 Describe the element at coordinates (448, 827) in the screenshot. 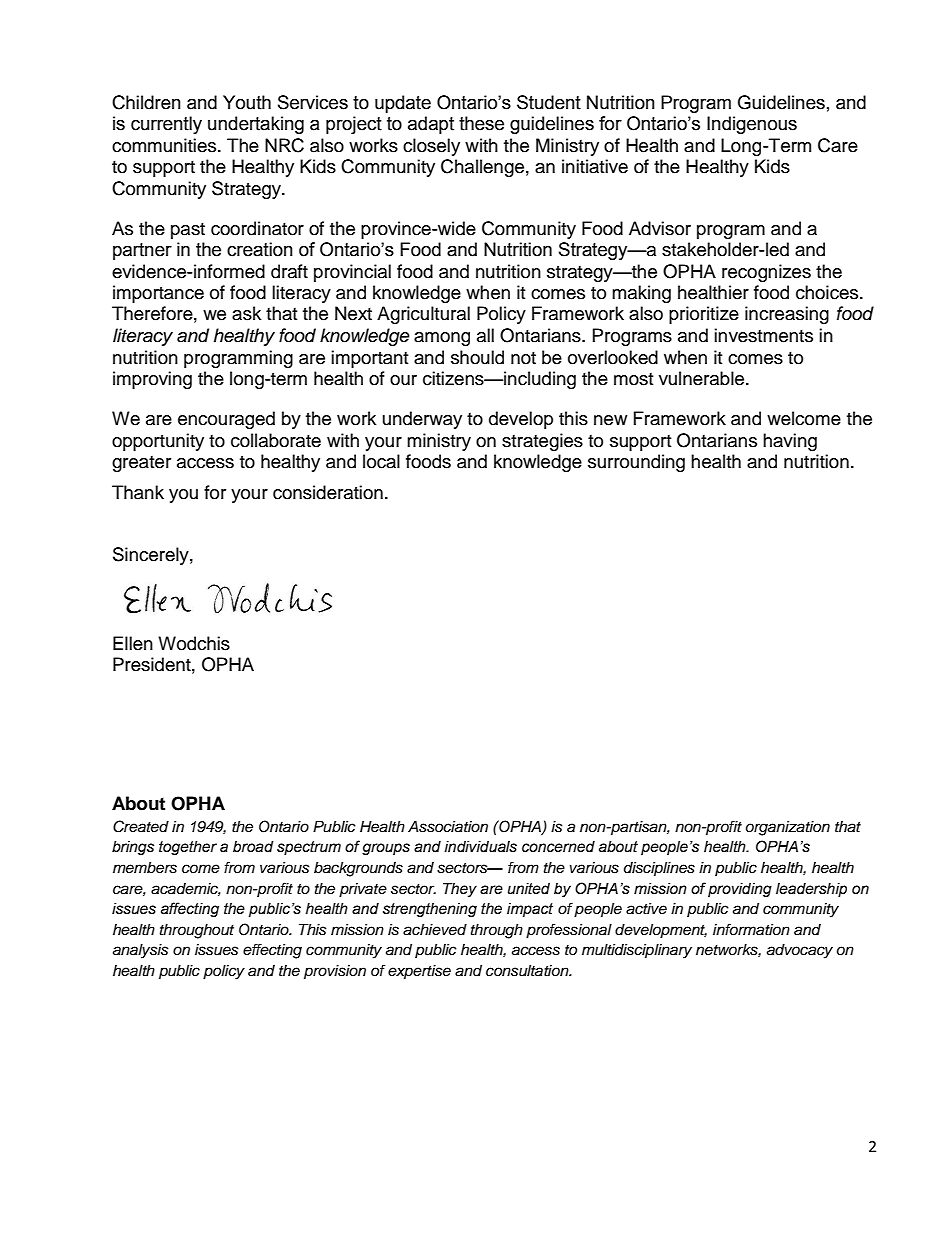

I see `Association` at that location.
